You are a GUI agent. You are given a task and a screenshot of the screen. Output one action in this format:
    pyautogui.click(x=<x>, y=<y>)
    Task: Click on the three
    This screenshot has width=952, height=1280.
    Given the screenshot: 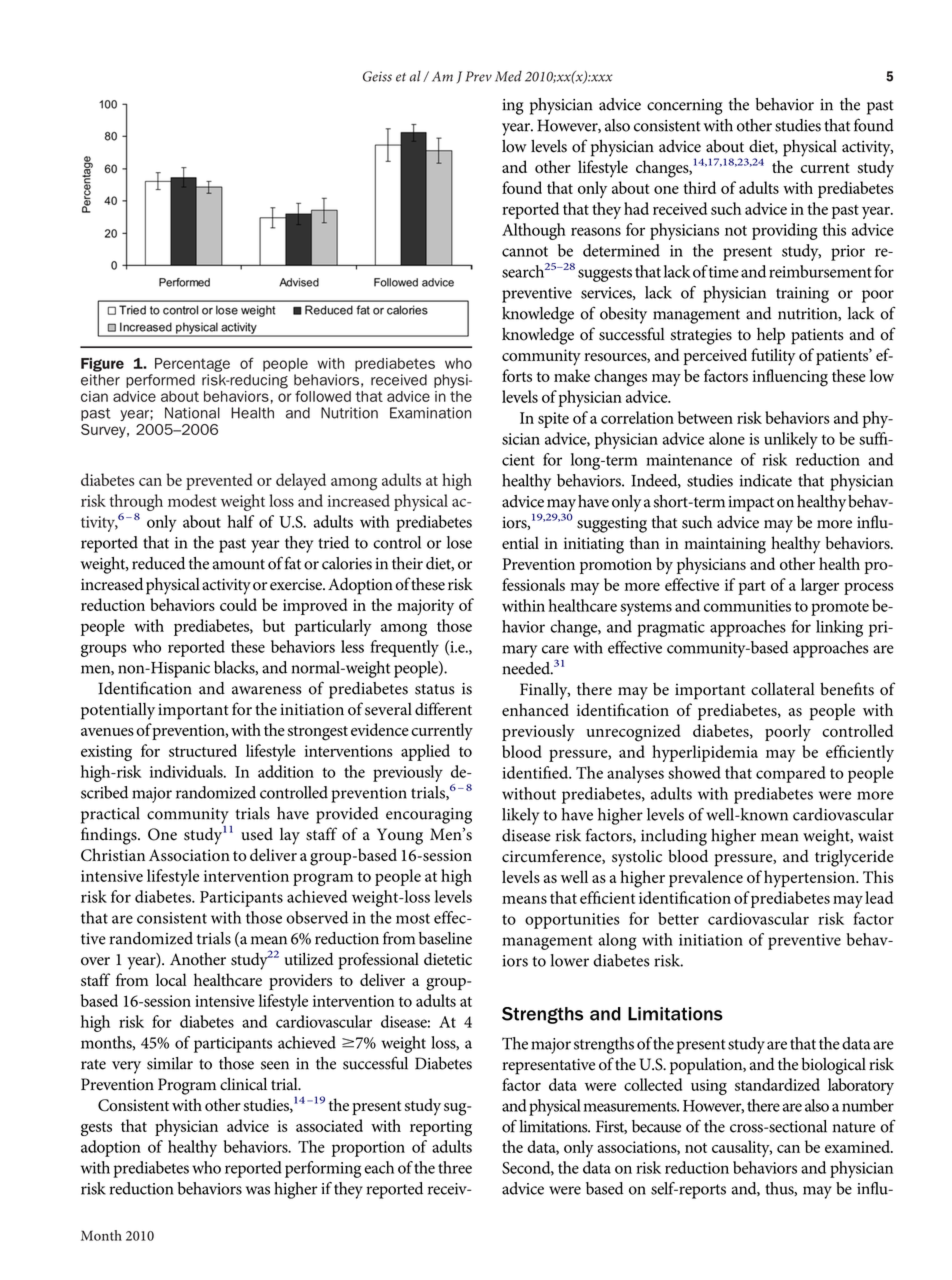 What is the action you would take?
    pyautogui.click(x=455, y=1167)
